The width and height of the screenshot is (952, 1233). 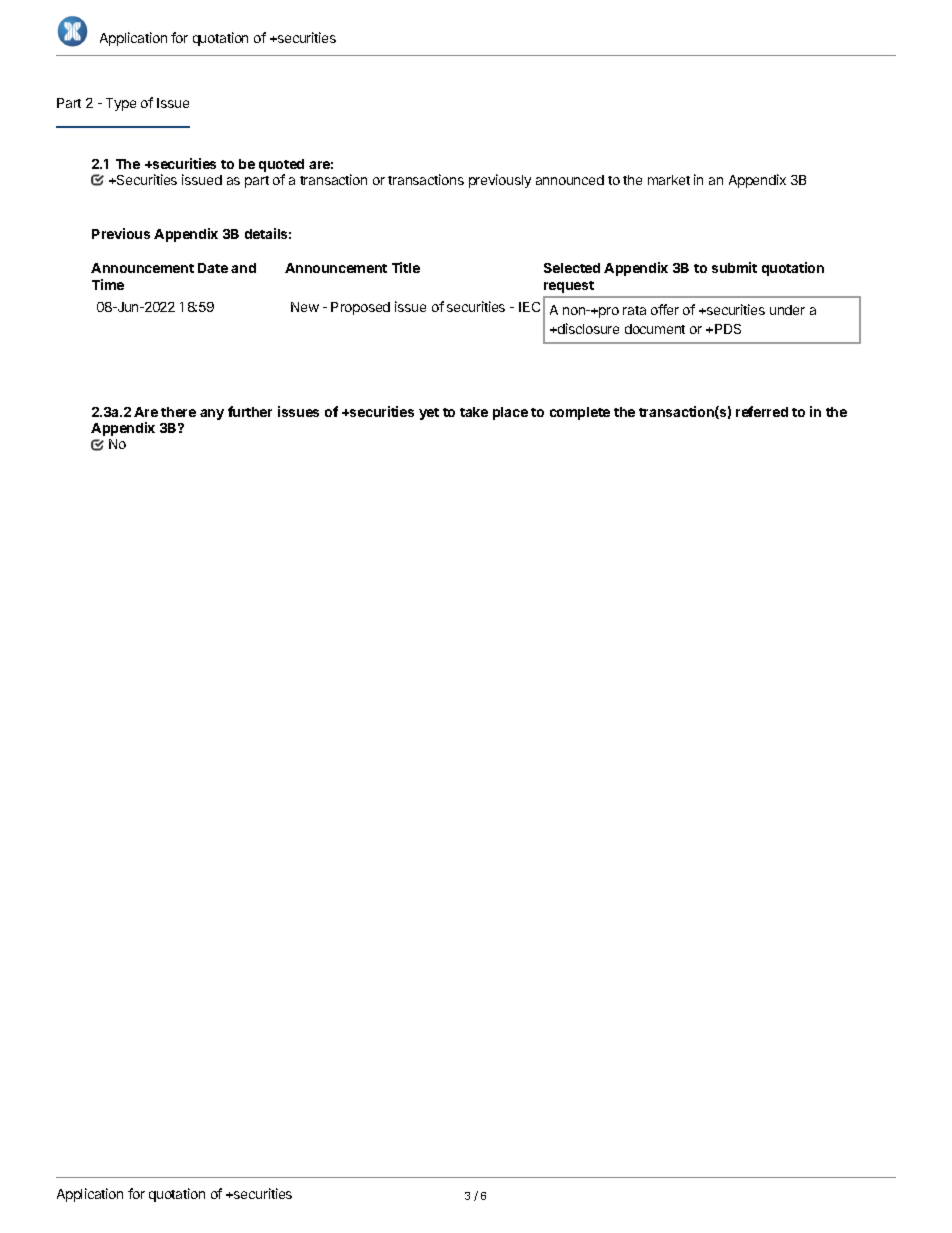 I want to click on Date, so click(x=213, y=268).
